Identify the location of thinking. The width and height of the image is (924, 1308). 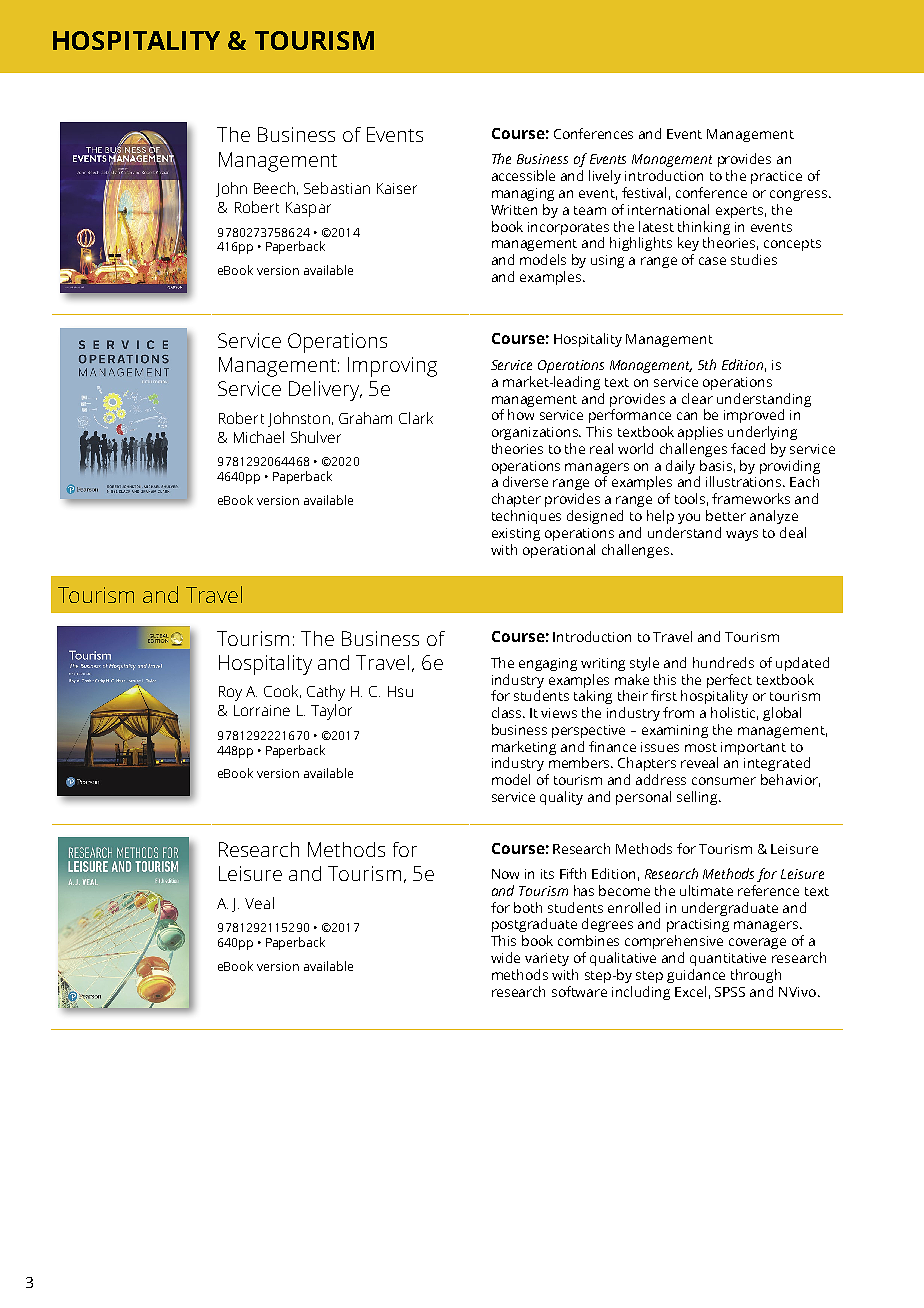
(704, 228).
